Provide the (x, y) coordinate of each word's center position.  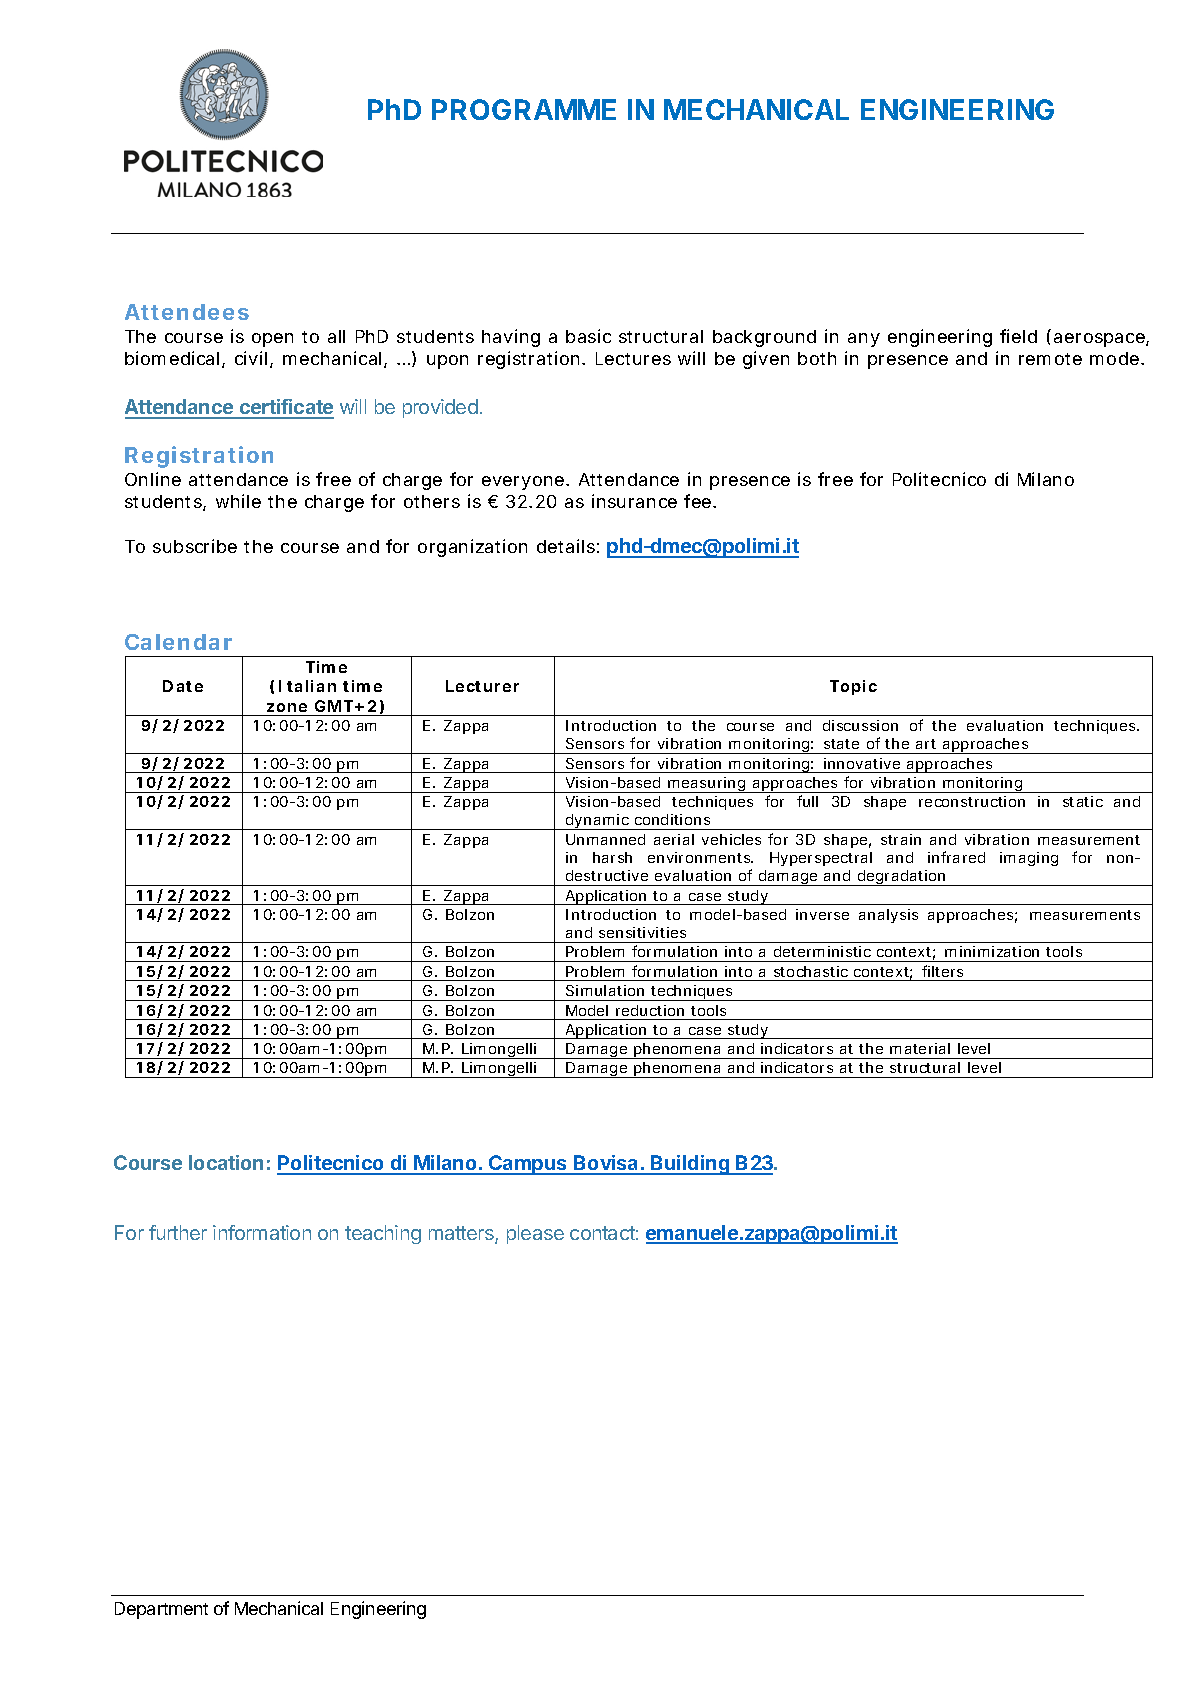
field (1018, 336)
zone (287, 707)
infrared (956, 857)
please (535, 1234)
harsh (612, 857)
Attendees (187, 312)
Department (161, 1610)
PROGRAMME (524, 109)
